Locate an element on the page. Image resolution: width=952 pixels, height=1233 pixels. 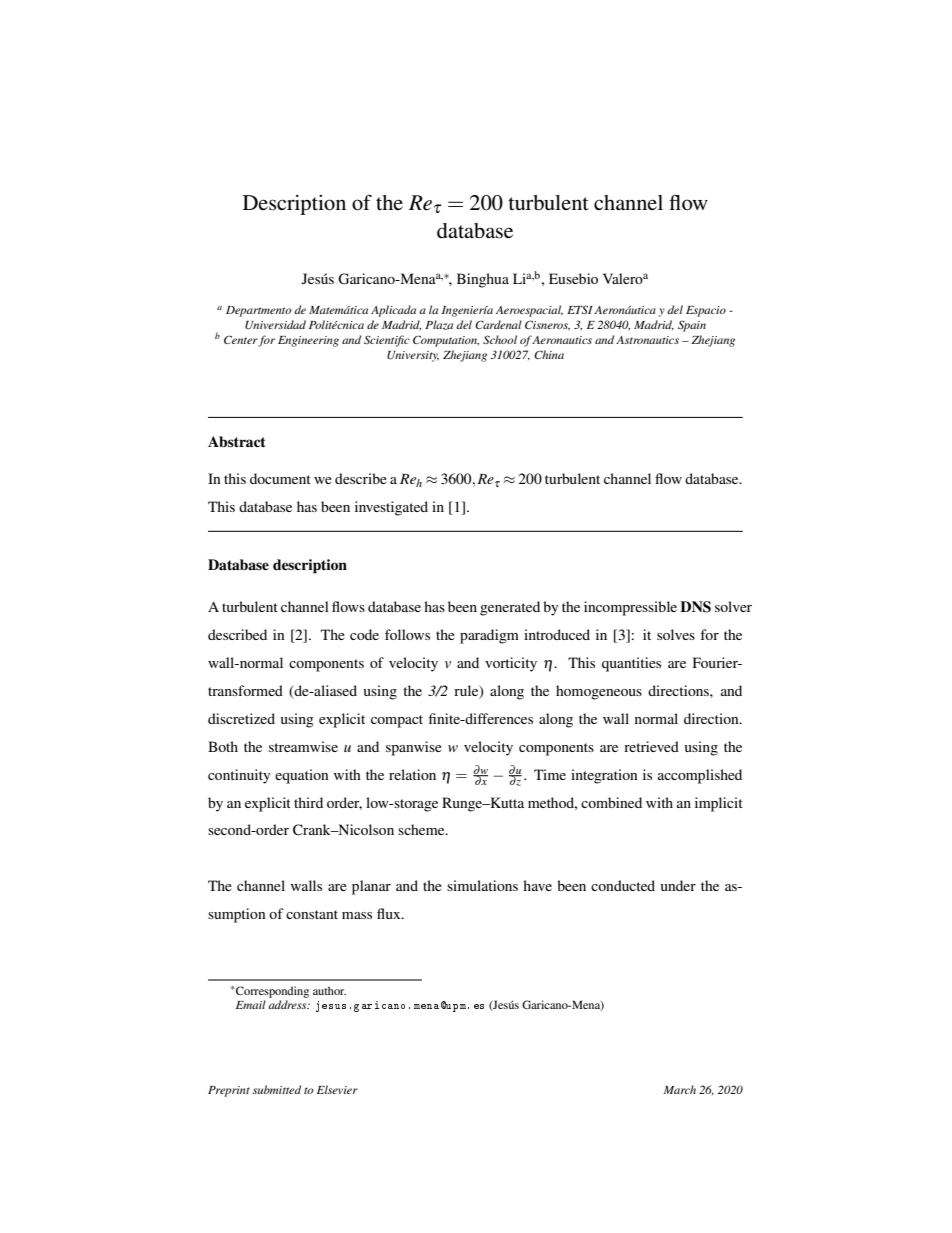
School is located at coordinates (500, 339).
